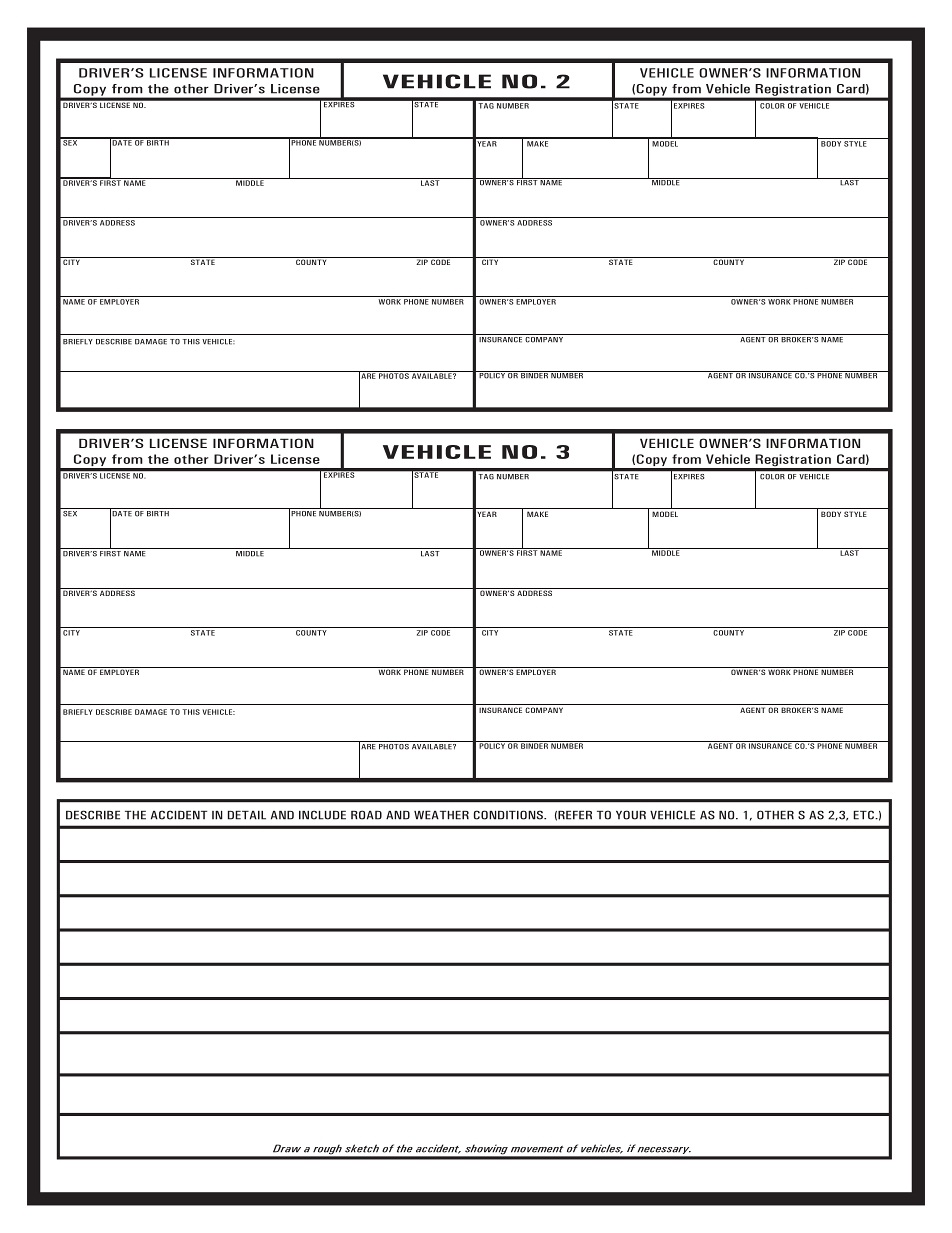 The height and width of the screenshot is (1233, 952). Describe the element at coordinates (247, 815) in the screenshot. I see `DETAIL` at that location.
